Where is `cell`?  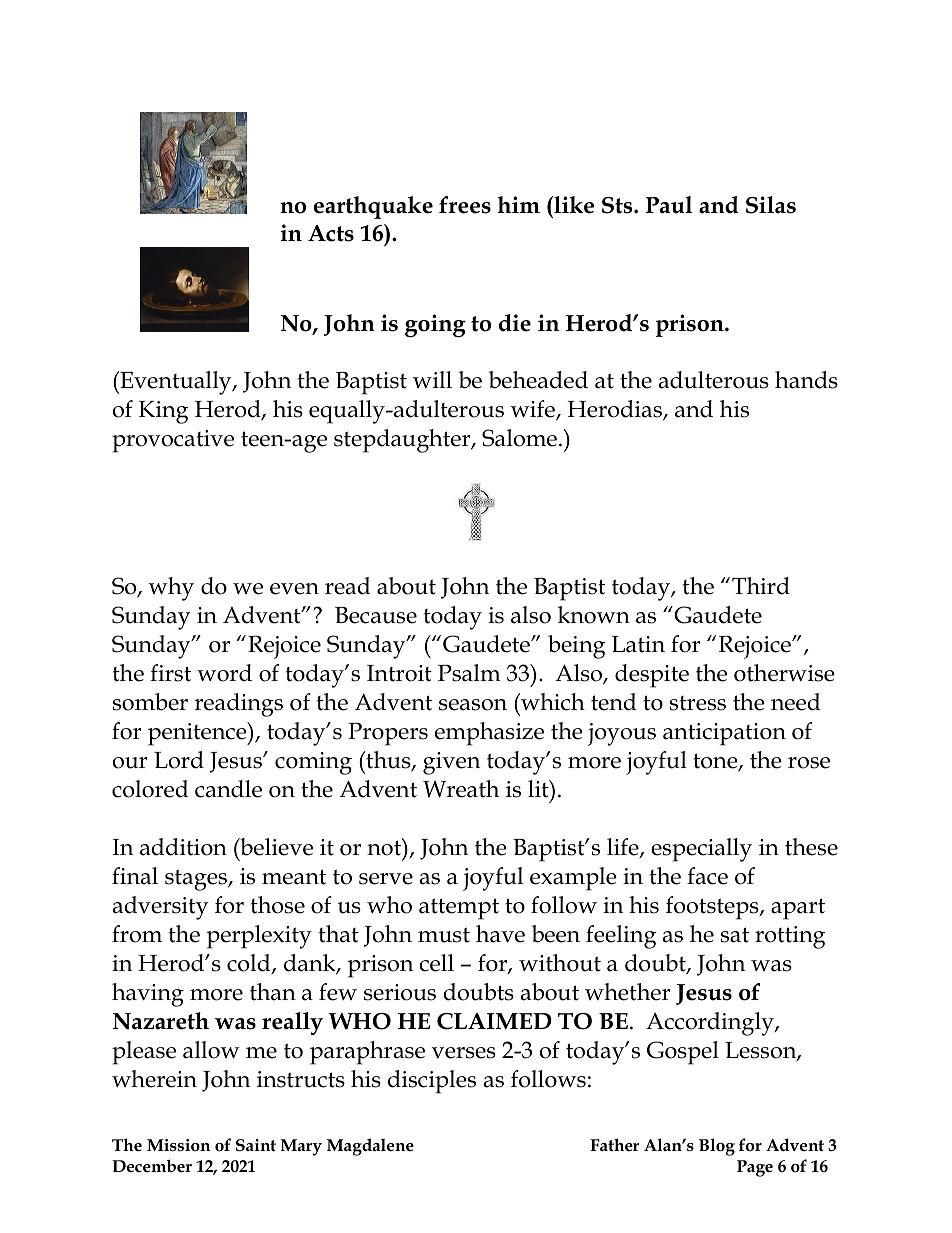
cell is located at coordinates (436, 963).
